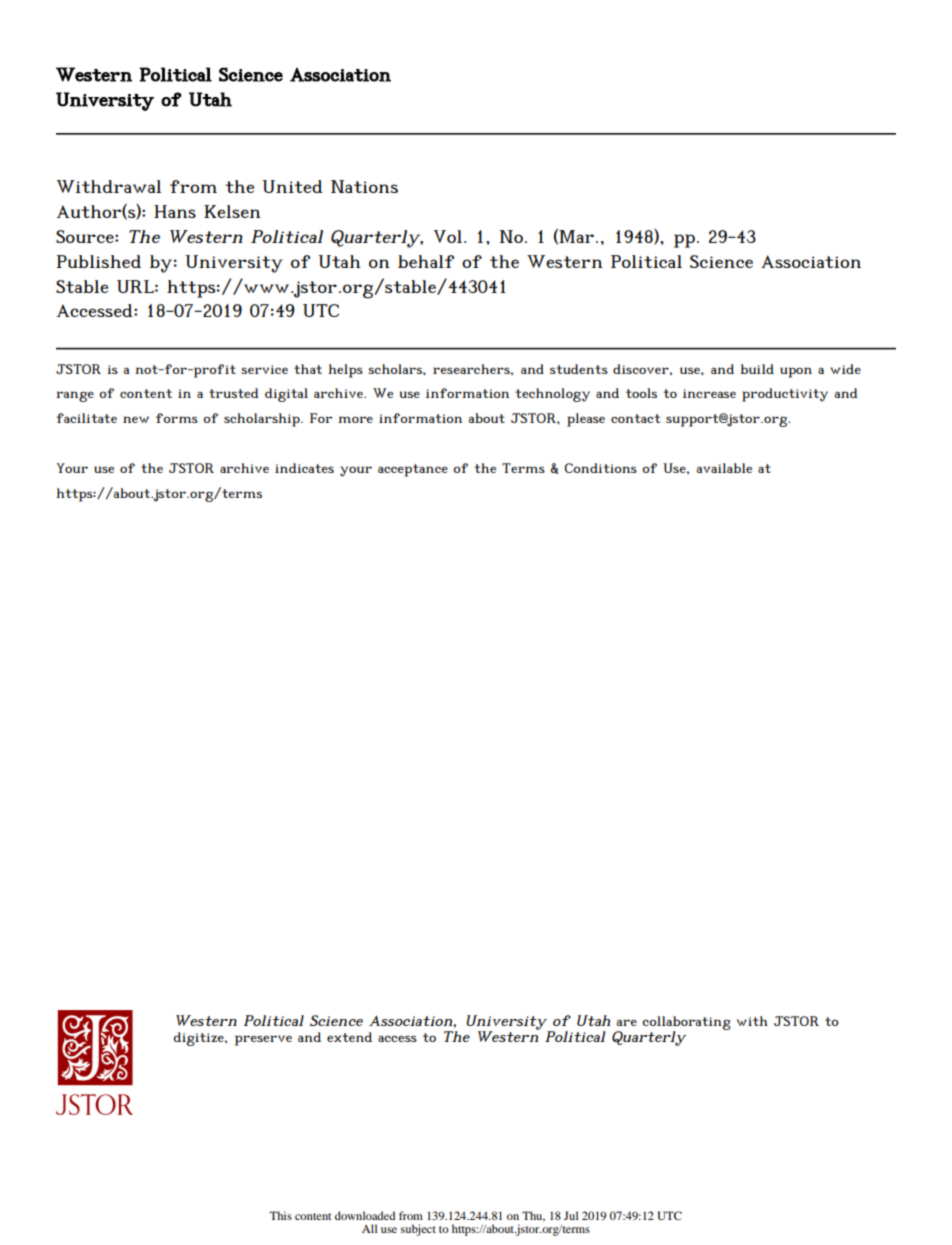  What do you see at coordinates (418, 1230) in the screenshot?
I see `subject` at bounding box center [418, 1230].
